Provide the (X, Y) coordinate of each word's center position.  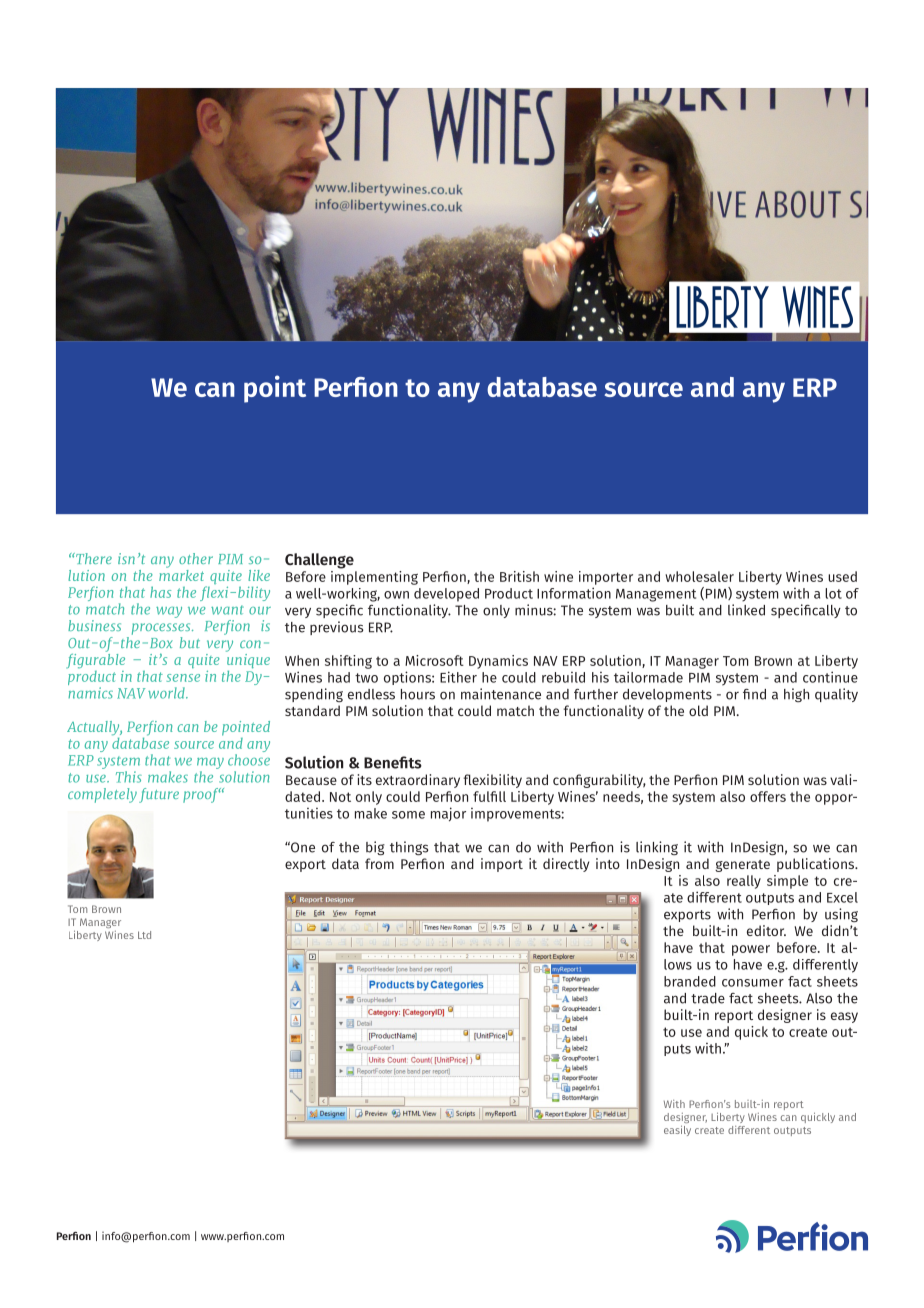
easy (844, 1017)
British (519, 576)
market (181, 574)
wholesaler (699, 576)
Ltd (144, 935)
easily (677, 1130)
